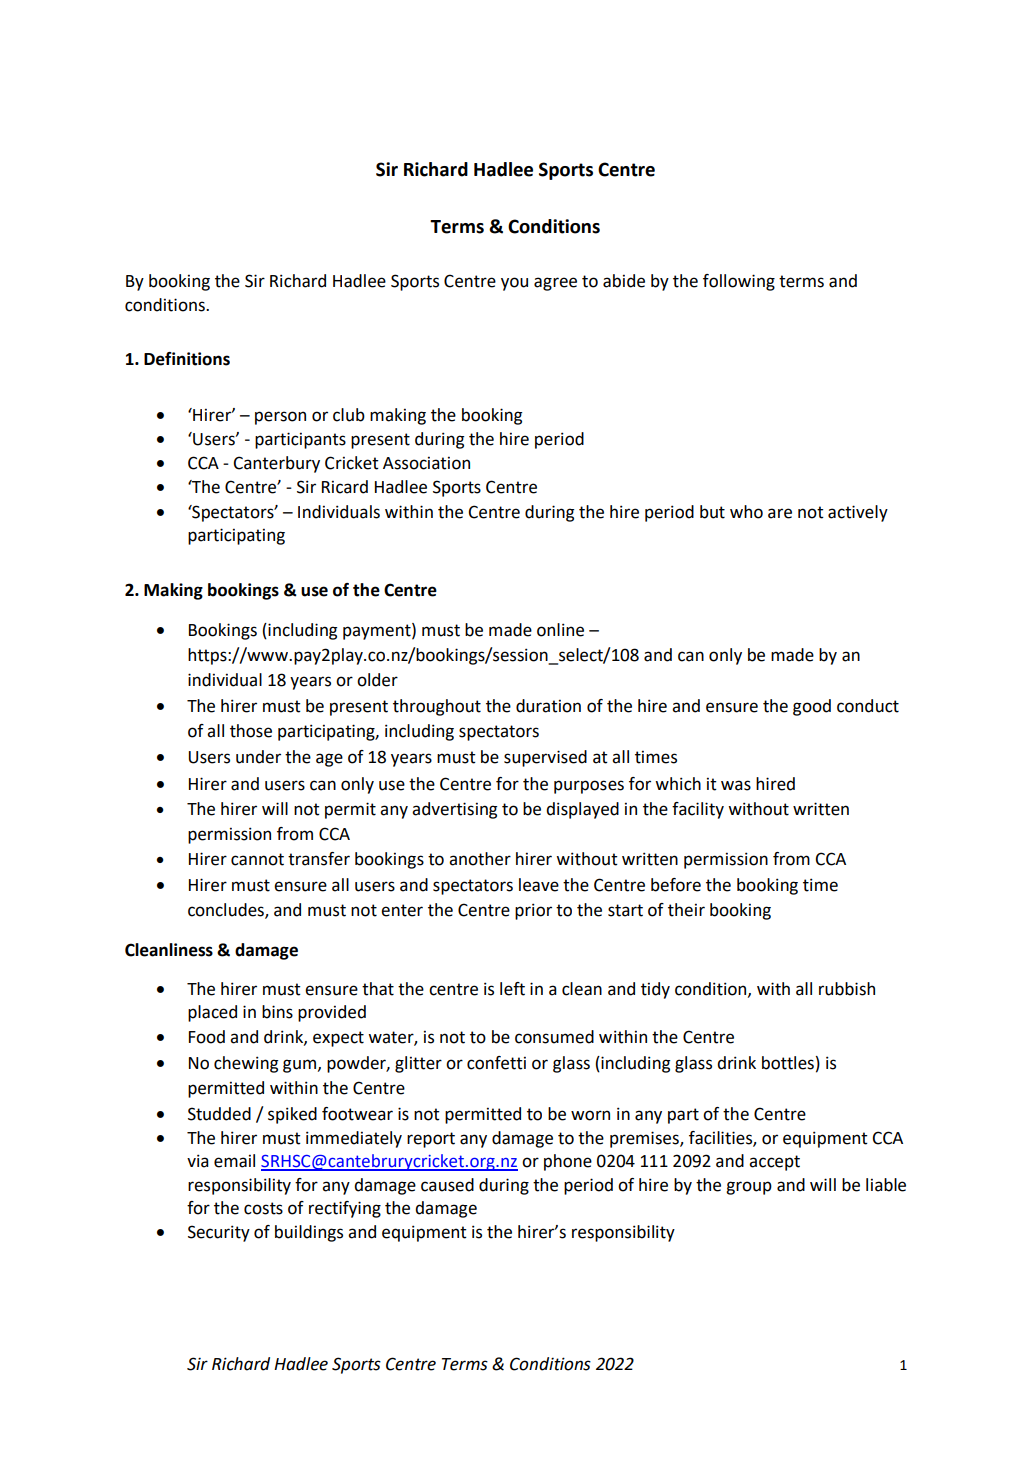  Describe the element at coordinates (812, 707) in the screenshot. I see `good` at that location.
